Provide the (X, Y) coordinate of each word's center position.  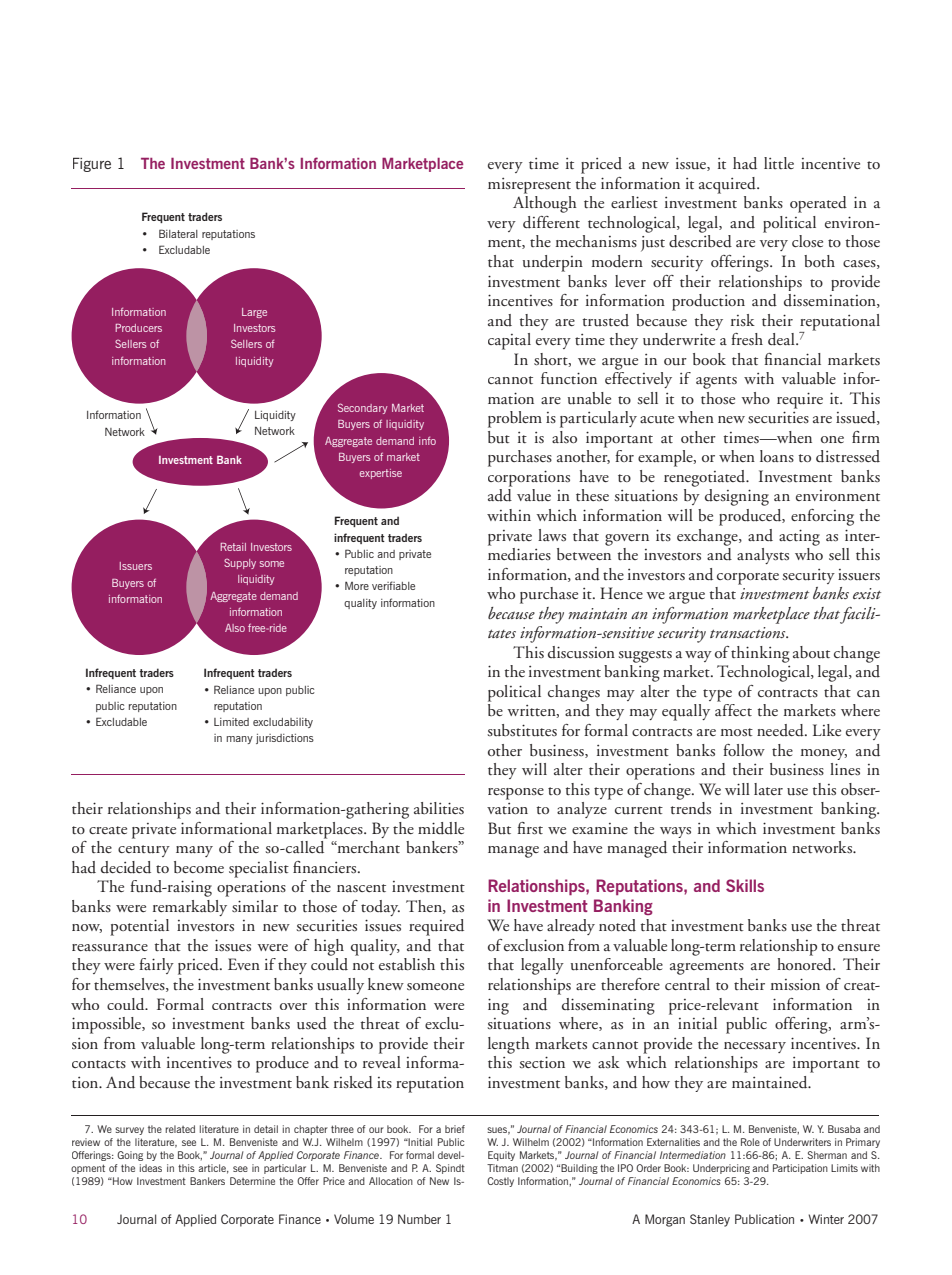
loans (777, 456)
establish (407, 964)
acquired (728, 185)
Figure (92, 164)
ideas (151, 1168)
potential (139, 927)
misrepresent (529, 186)
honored (805, 964)
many (194, 851)
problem (515, 419)
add (500, 495)
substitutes (522, 730)
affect (733, 710)
